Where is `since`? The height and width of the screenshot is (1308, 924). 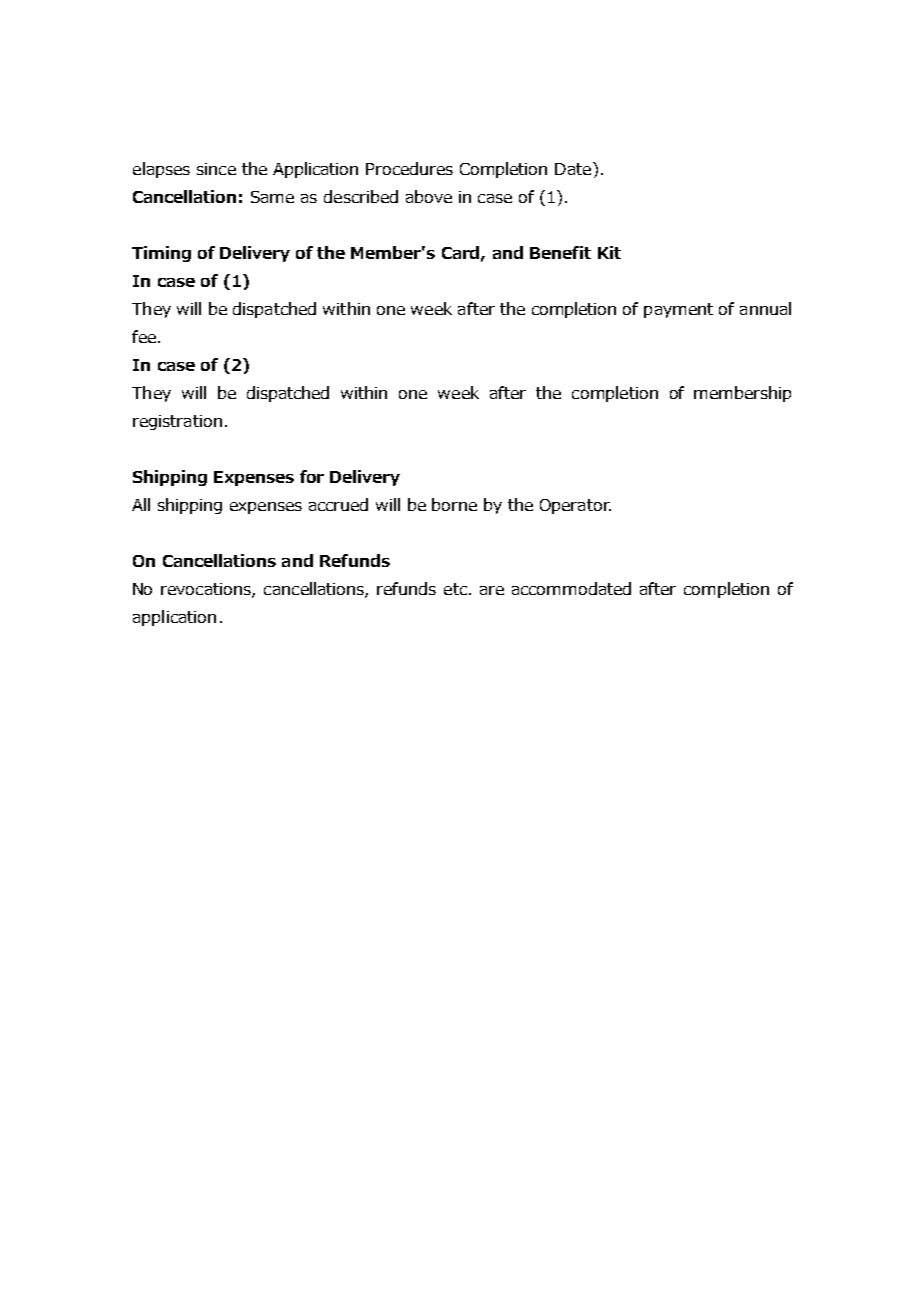
since is located at coordinates (216, 169).
